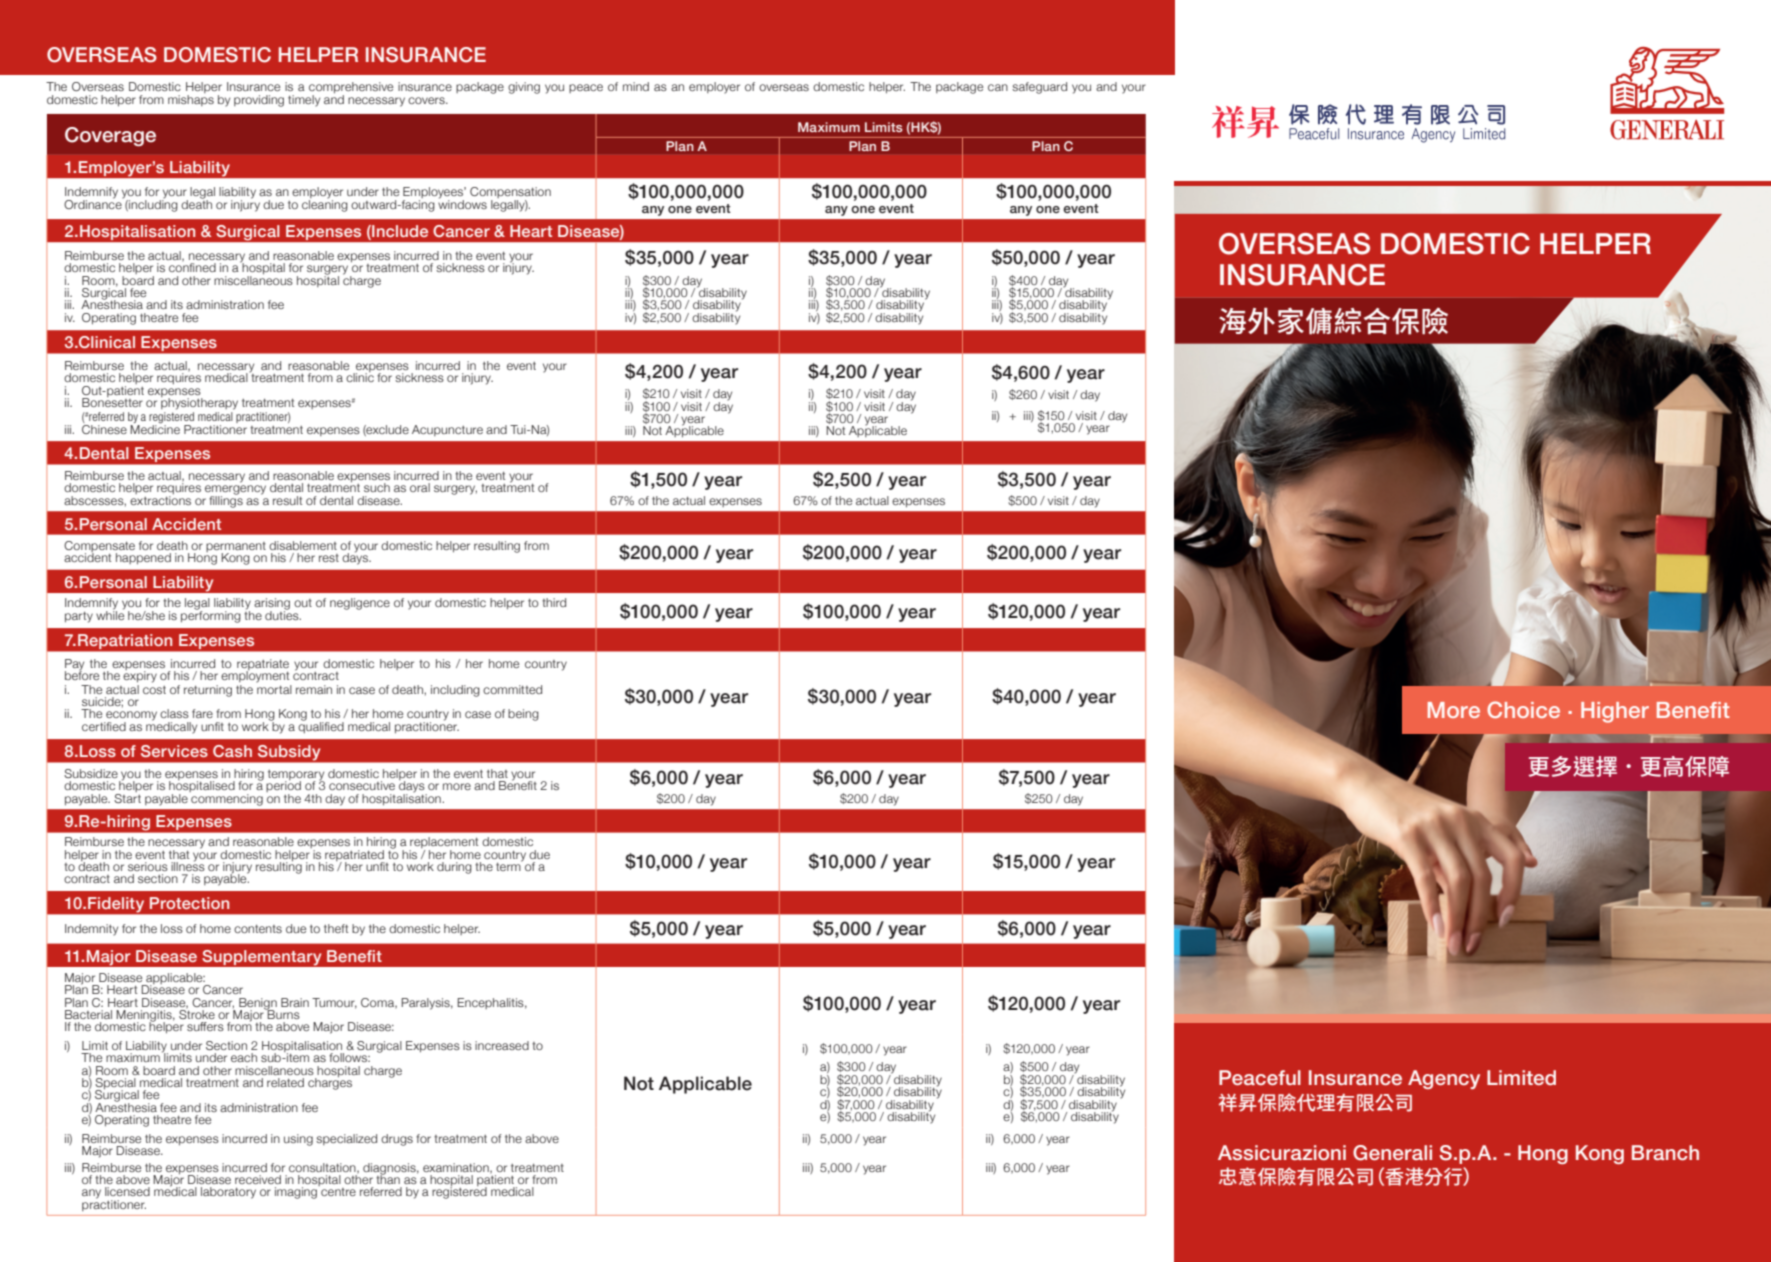  I want to click on Acupuncture, so click(447, 430).
